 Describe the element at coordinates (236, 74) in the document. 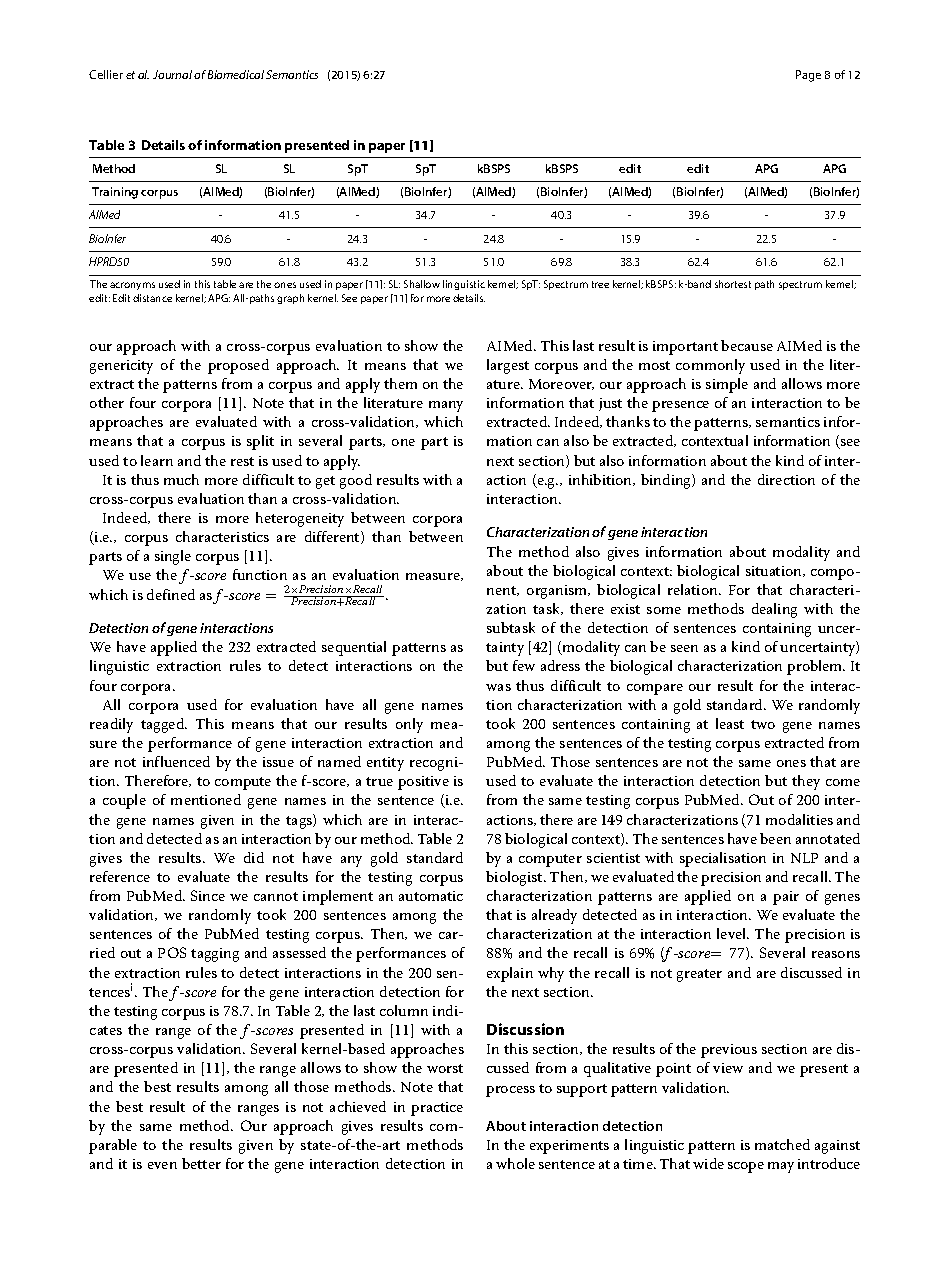

I see `Biomedical` at that location.
